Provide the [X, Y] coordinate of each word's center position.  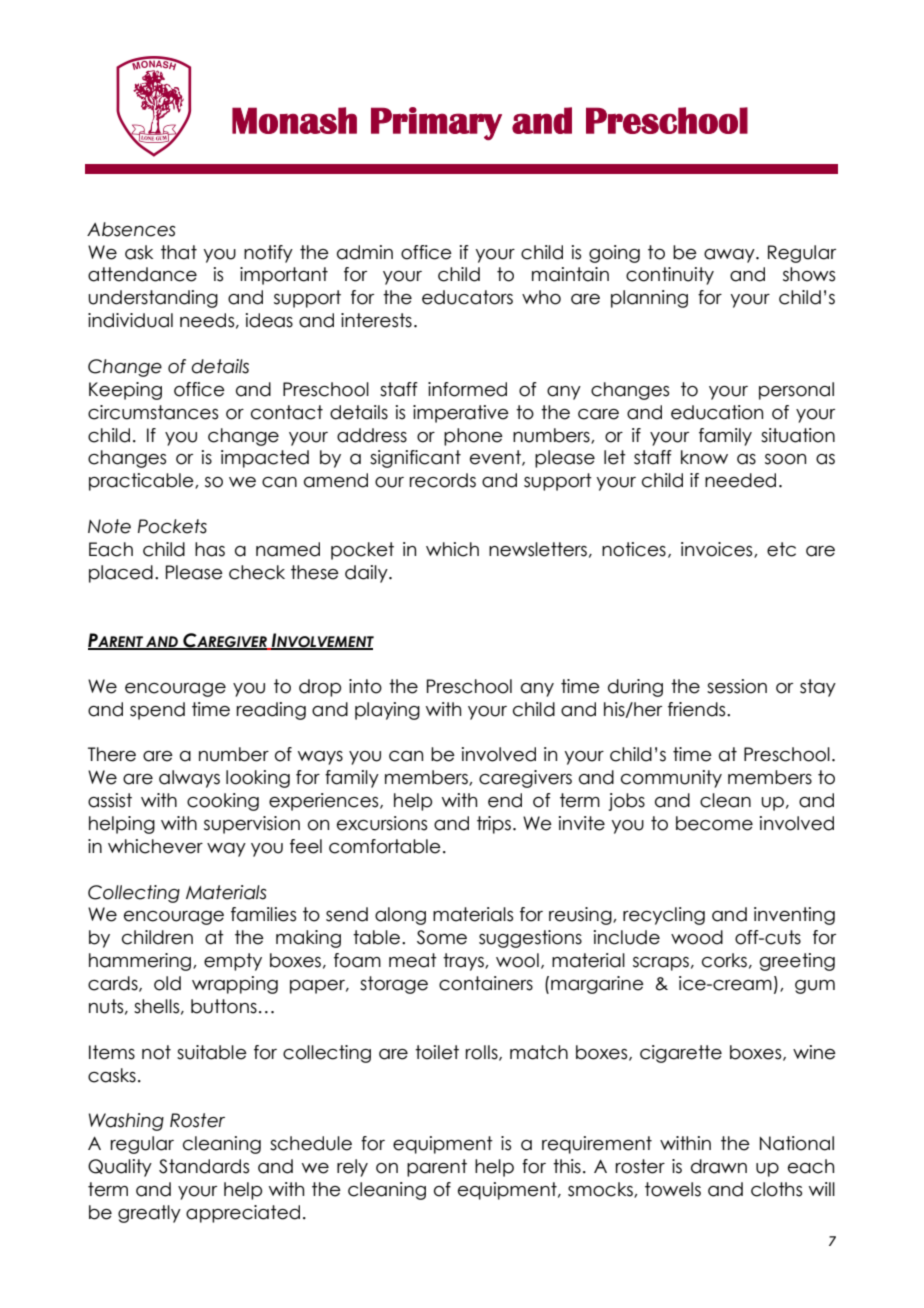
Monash [294, 120]
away [730, 256]
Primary [436, 123]
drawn [719, 1166]
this [567, 1166]
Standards [204, 1166]
